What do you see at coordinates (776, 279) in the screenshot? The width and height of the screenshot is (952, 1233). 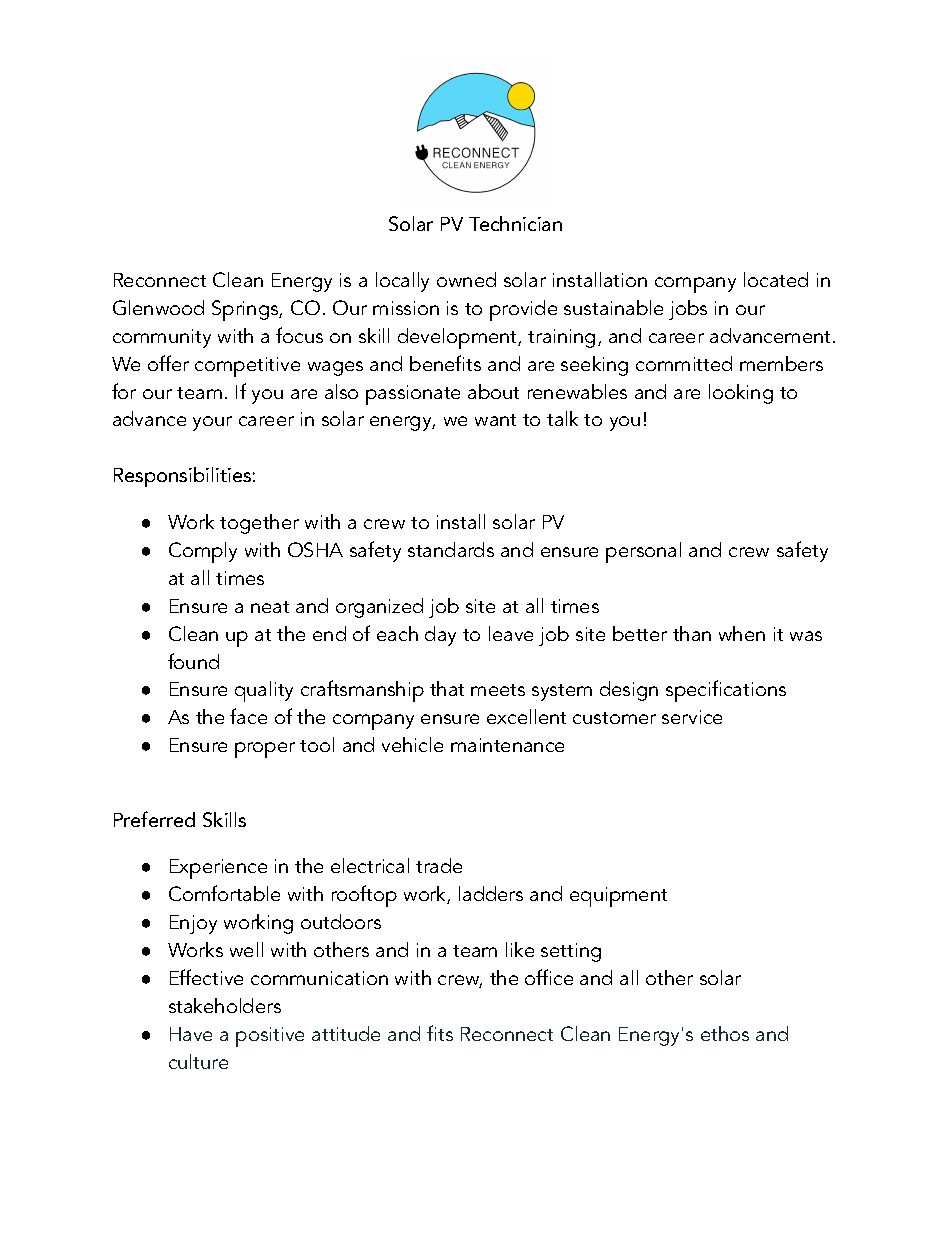 I see `located` at bounding box center [776, 279].
